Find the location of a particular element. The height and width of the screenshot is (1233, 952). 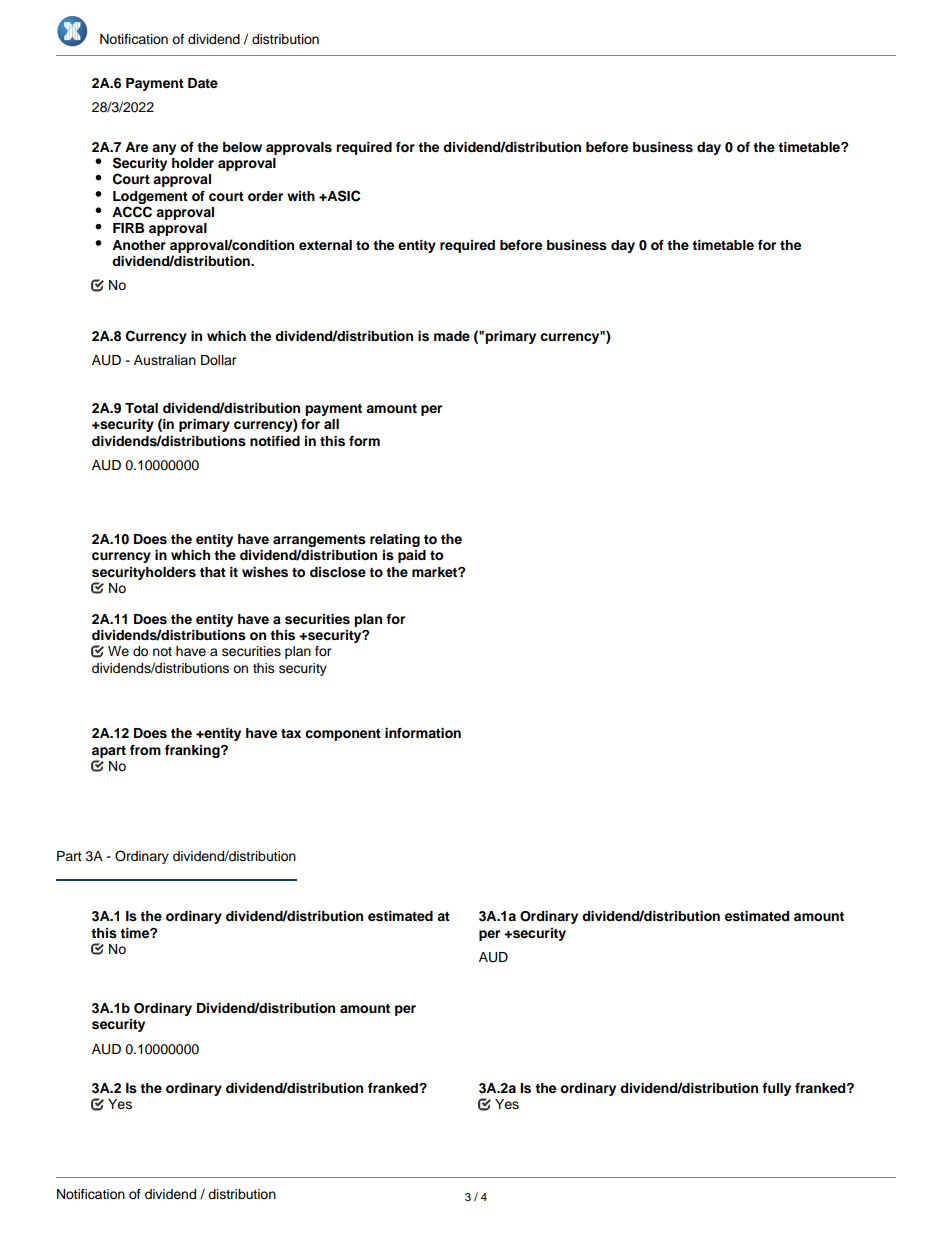

component is located at coordinates (343, 735).
